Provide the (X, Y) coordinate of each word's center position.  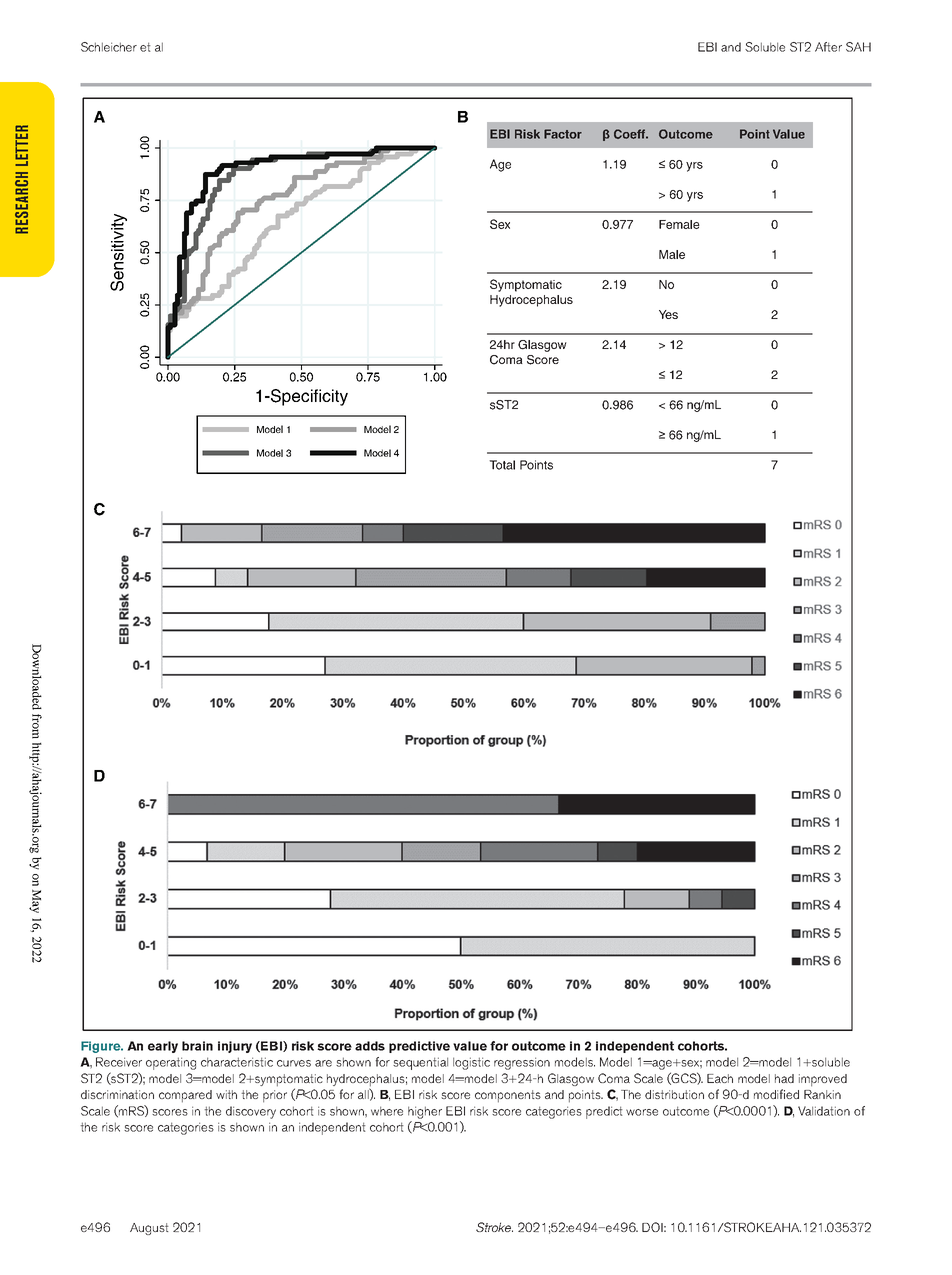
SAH (858, 47)
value (470, 1046)
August (149, 1229)
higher (425, 1112)
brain (197, 1046)
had (784, 1078)
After (828, 47)
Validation (824, 1111)
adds (370, 1046)
